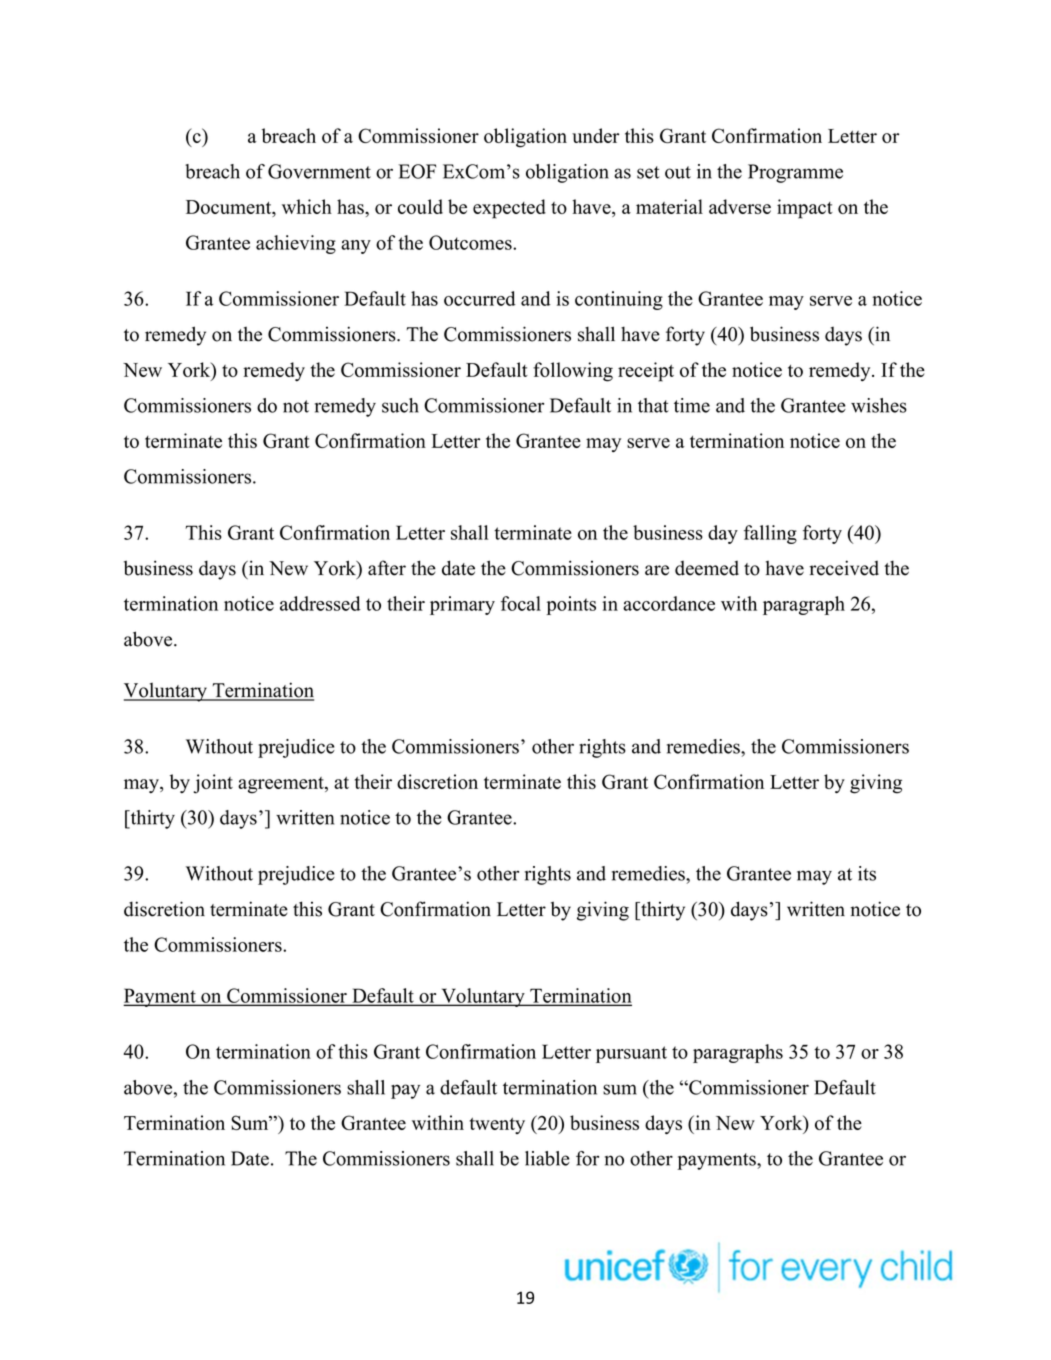  Describe the element at coordinates (319, 171) in the document. I see `Government` at that location.
